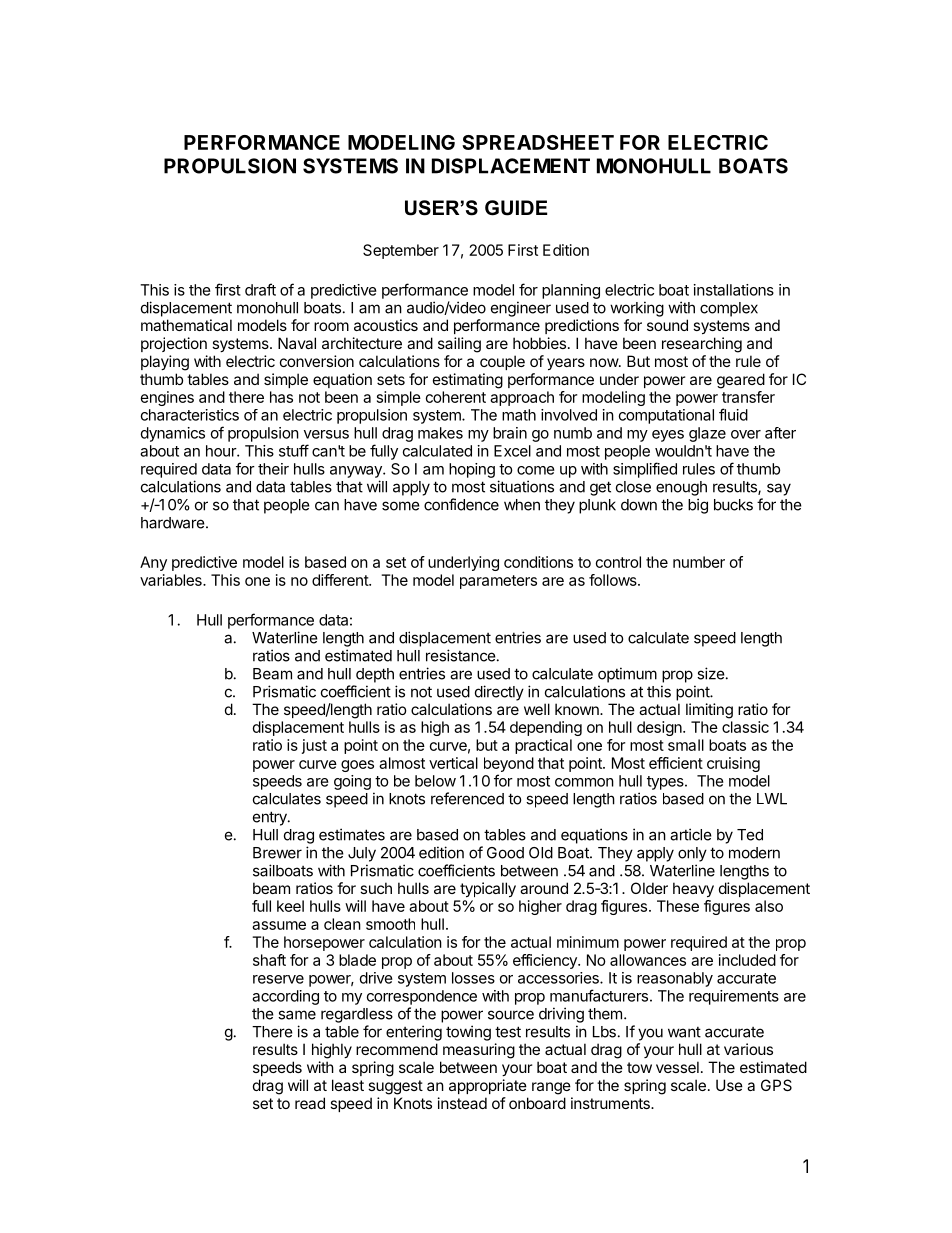 This page has width=952, height=1233. Describe the element at coordinates (297, 1015) in the page. I see `same` at that location.
